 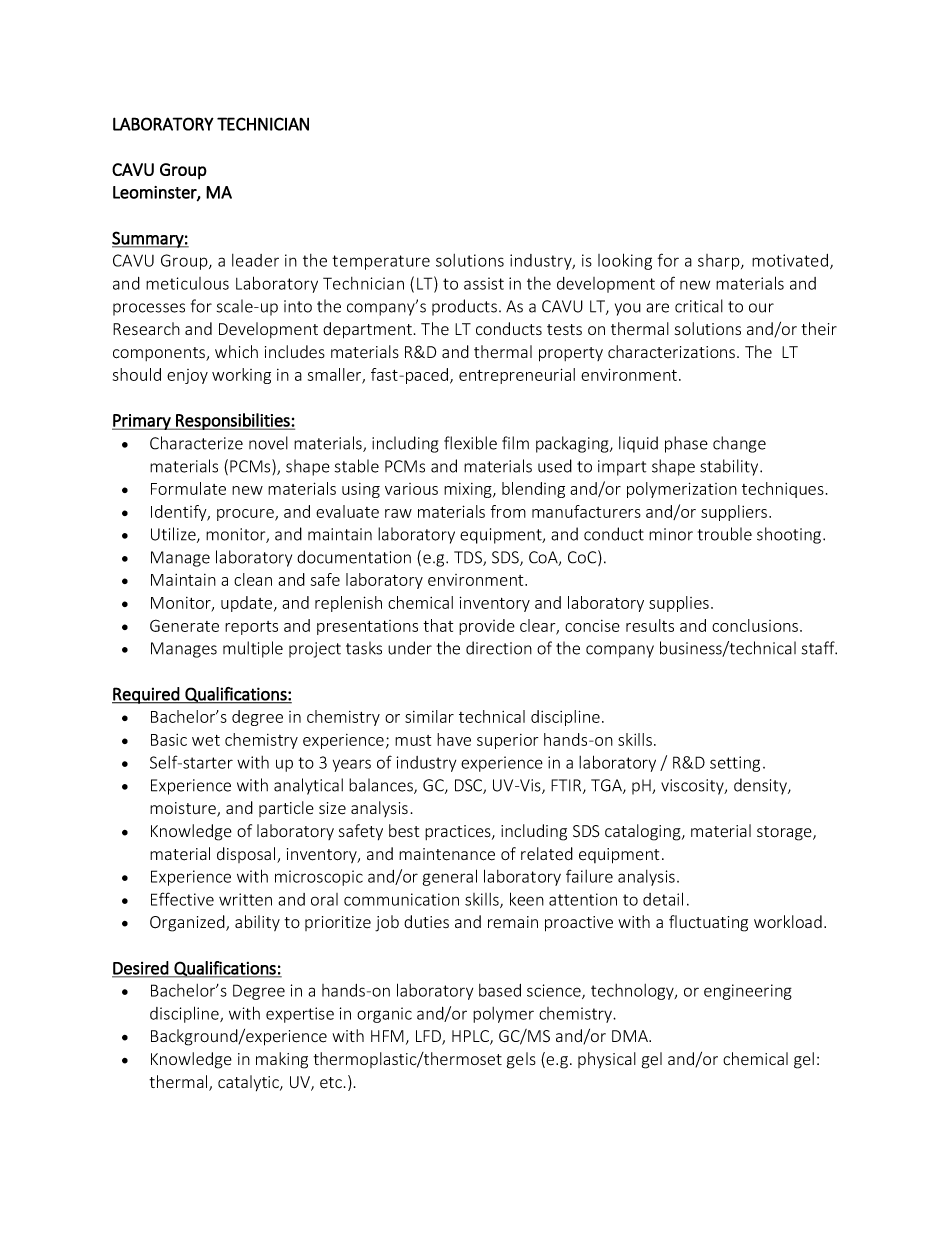 I want to click on catalytic, so click(x=249, y=1083).
